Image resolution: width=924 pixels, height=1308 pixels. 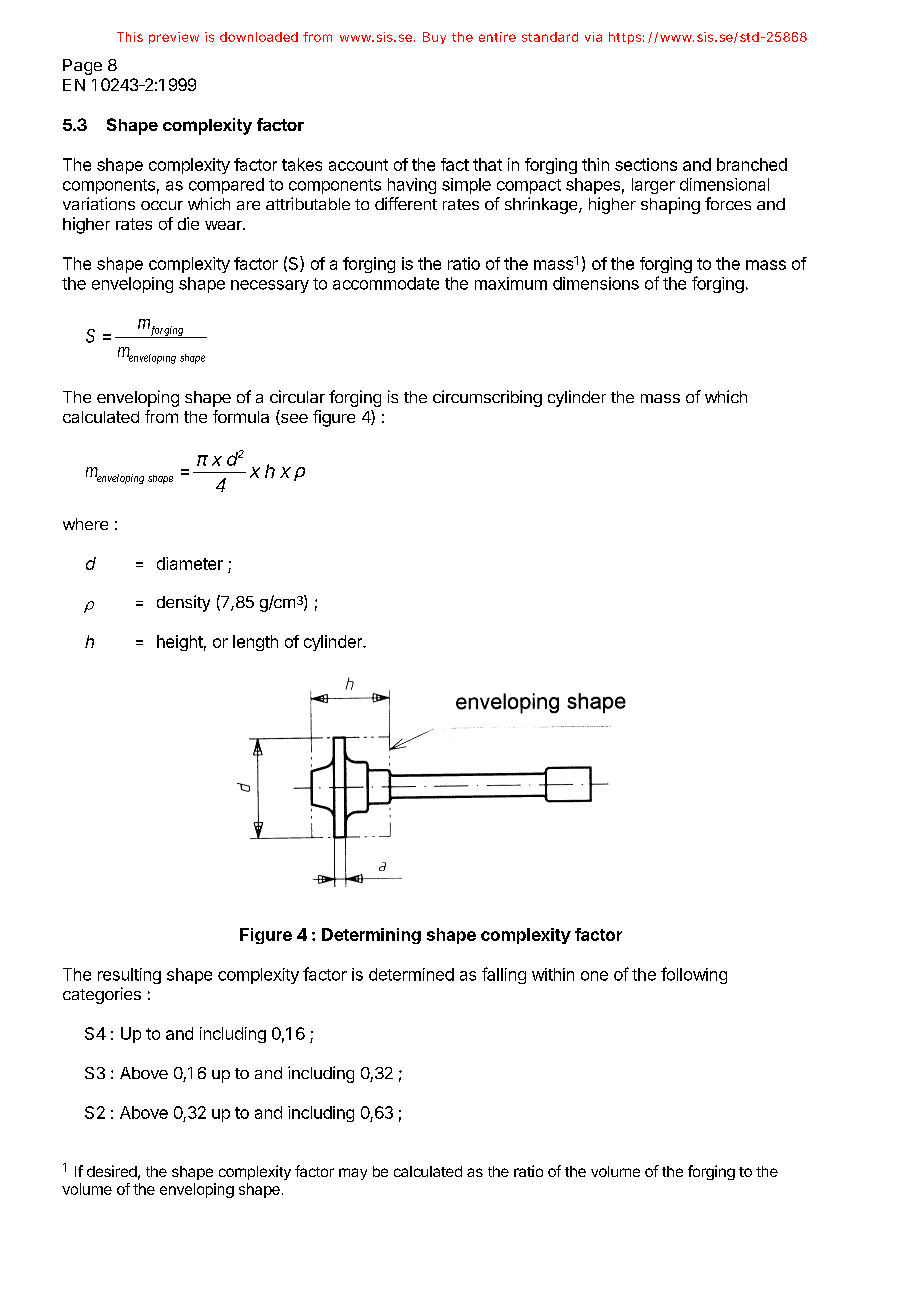 What do you see at coordinates (386, 283) in the screenshot?
I see `accommodate` at bounding box center [386, 283].
